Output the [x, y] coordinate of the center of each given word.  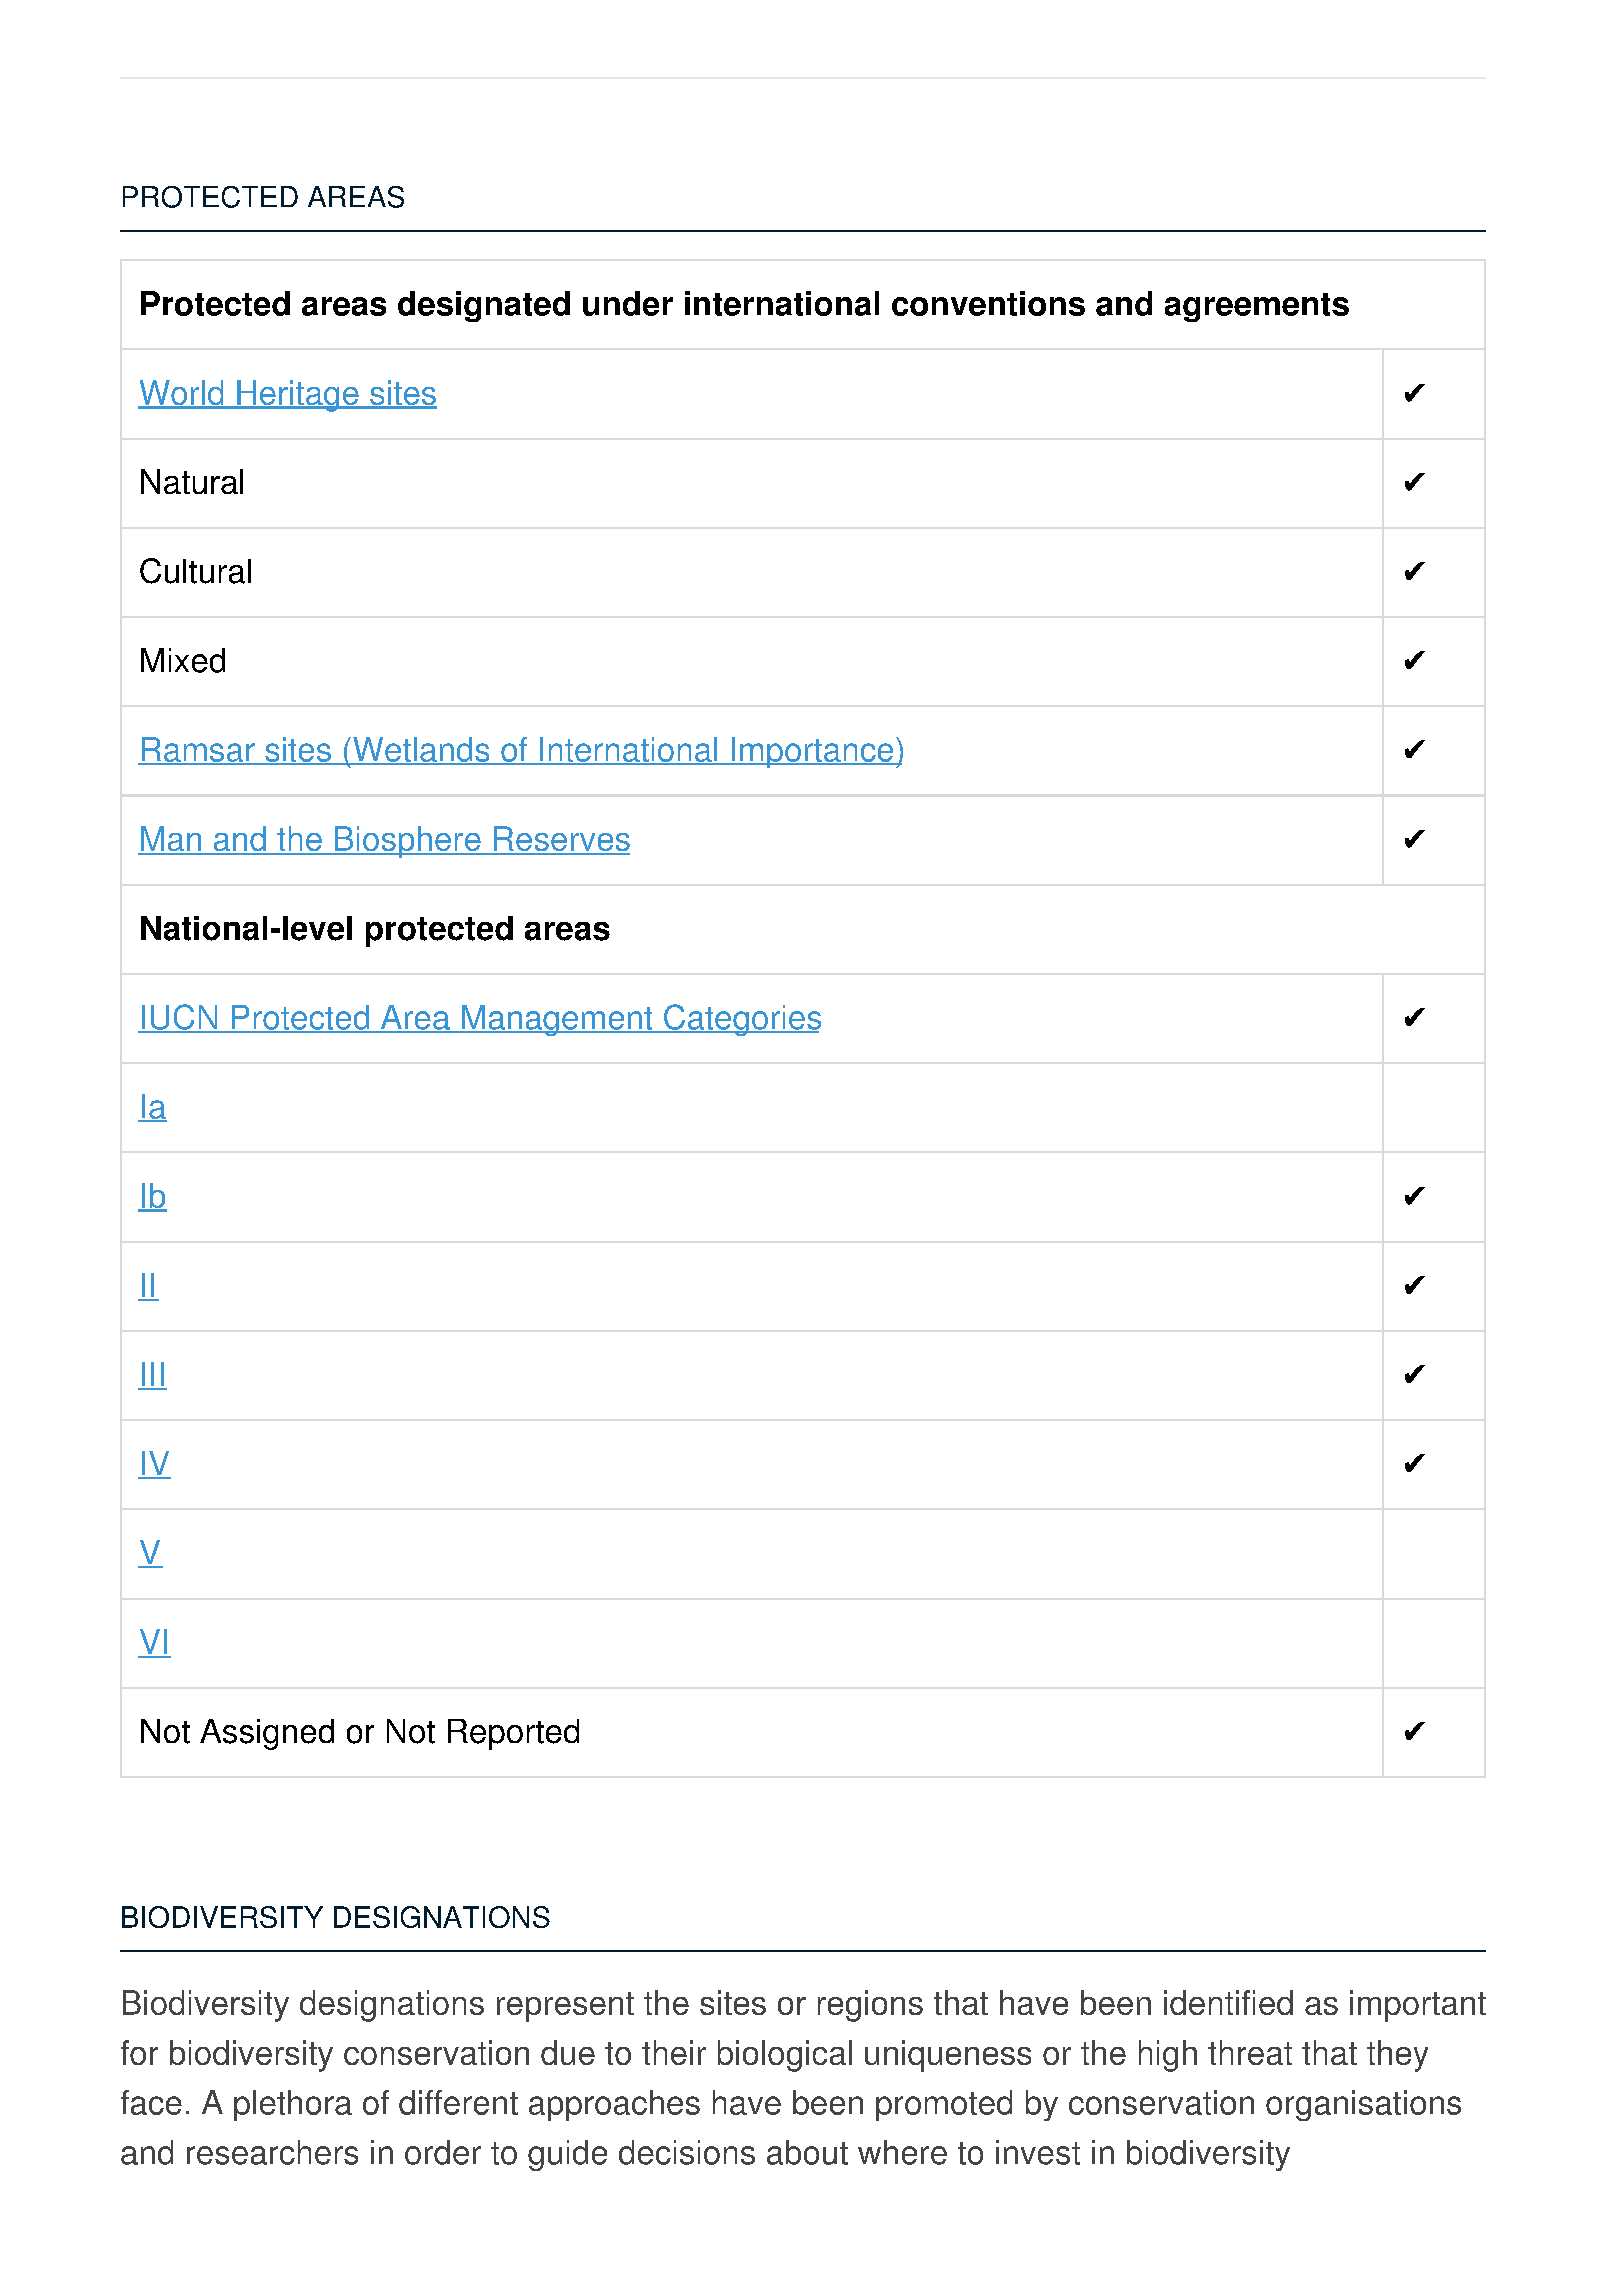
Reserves [561, 840]
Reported [513, 1734]
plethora [293, 2105]
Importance [813, 752]
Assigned [267, 1734]
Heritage [298, 396]
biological [785, 2056]
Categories [741, 1020]
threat [1250, 2052]
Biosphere [408, 842]
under [628, 303]
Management [557, 1020]
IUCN [180, 1018]
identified [1228, 2002]
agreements [1257, 307]
